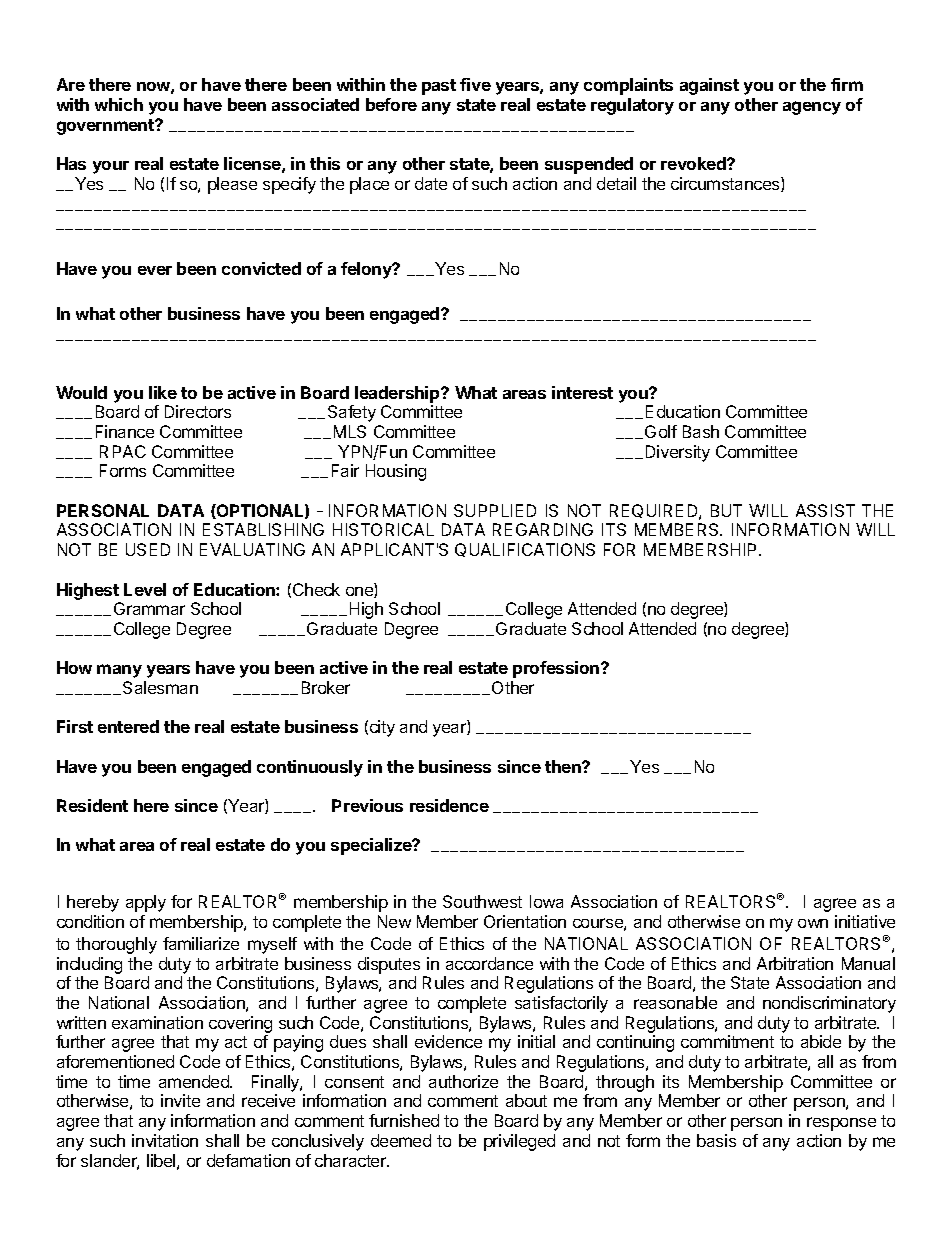 This screenshot has height=1233, width=952. What do you see at coordinates (519, 1142) in the screenshot?
I see `privileged` at bounding box center [519, 1142].
